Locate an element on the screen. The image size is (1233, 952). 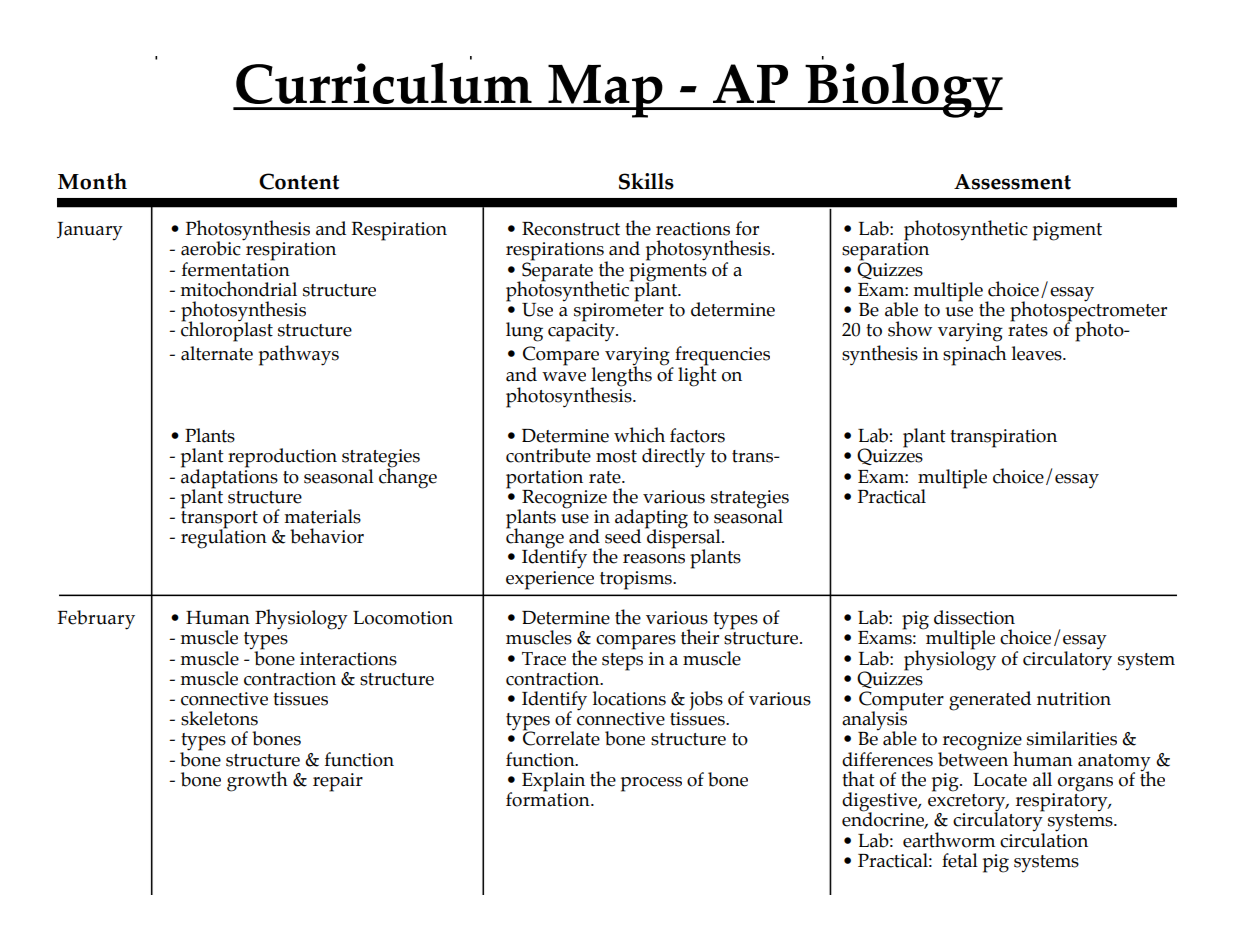
Content is located at coordinates (299, 181).
